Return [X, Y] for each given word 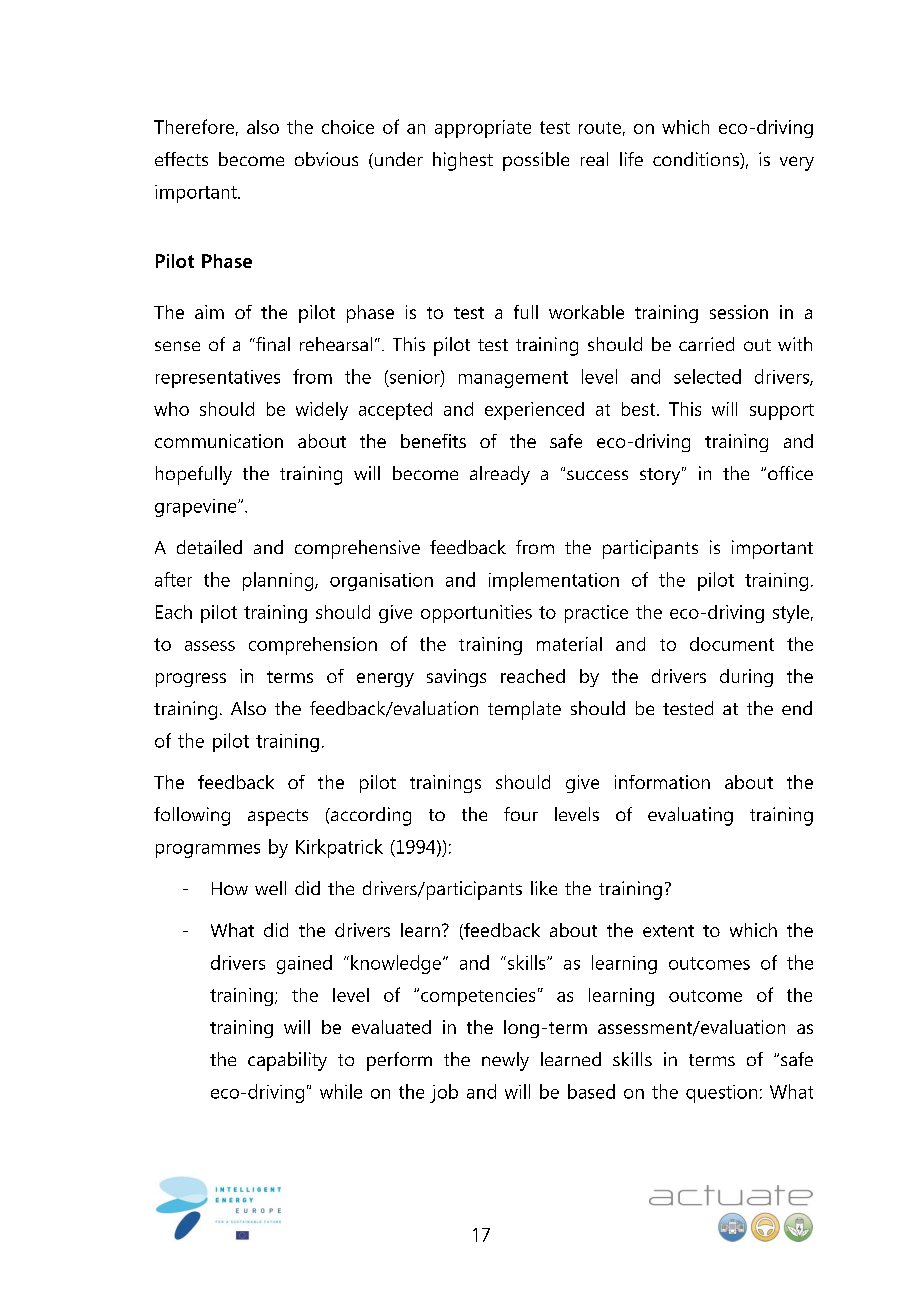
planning [279, 581]
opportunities [476, 614]
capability [287, 1061]
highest [463, 161]
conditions [697, 160]
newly [505, 1061]
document [732, 644]
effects [181, 159]
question [721, 1094]
